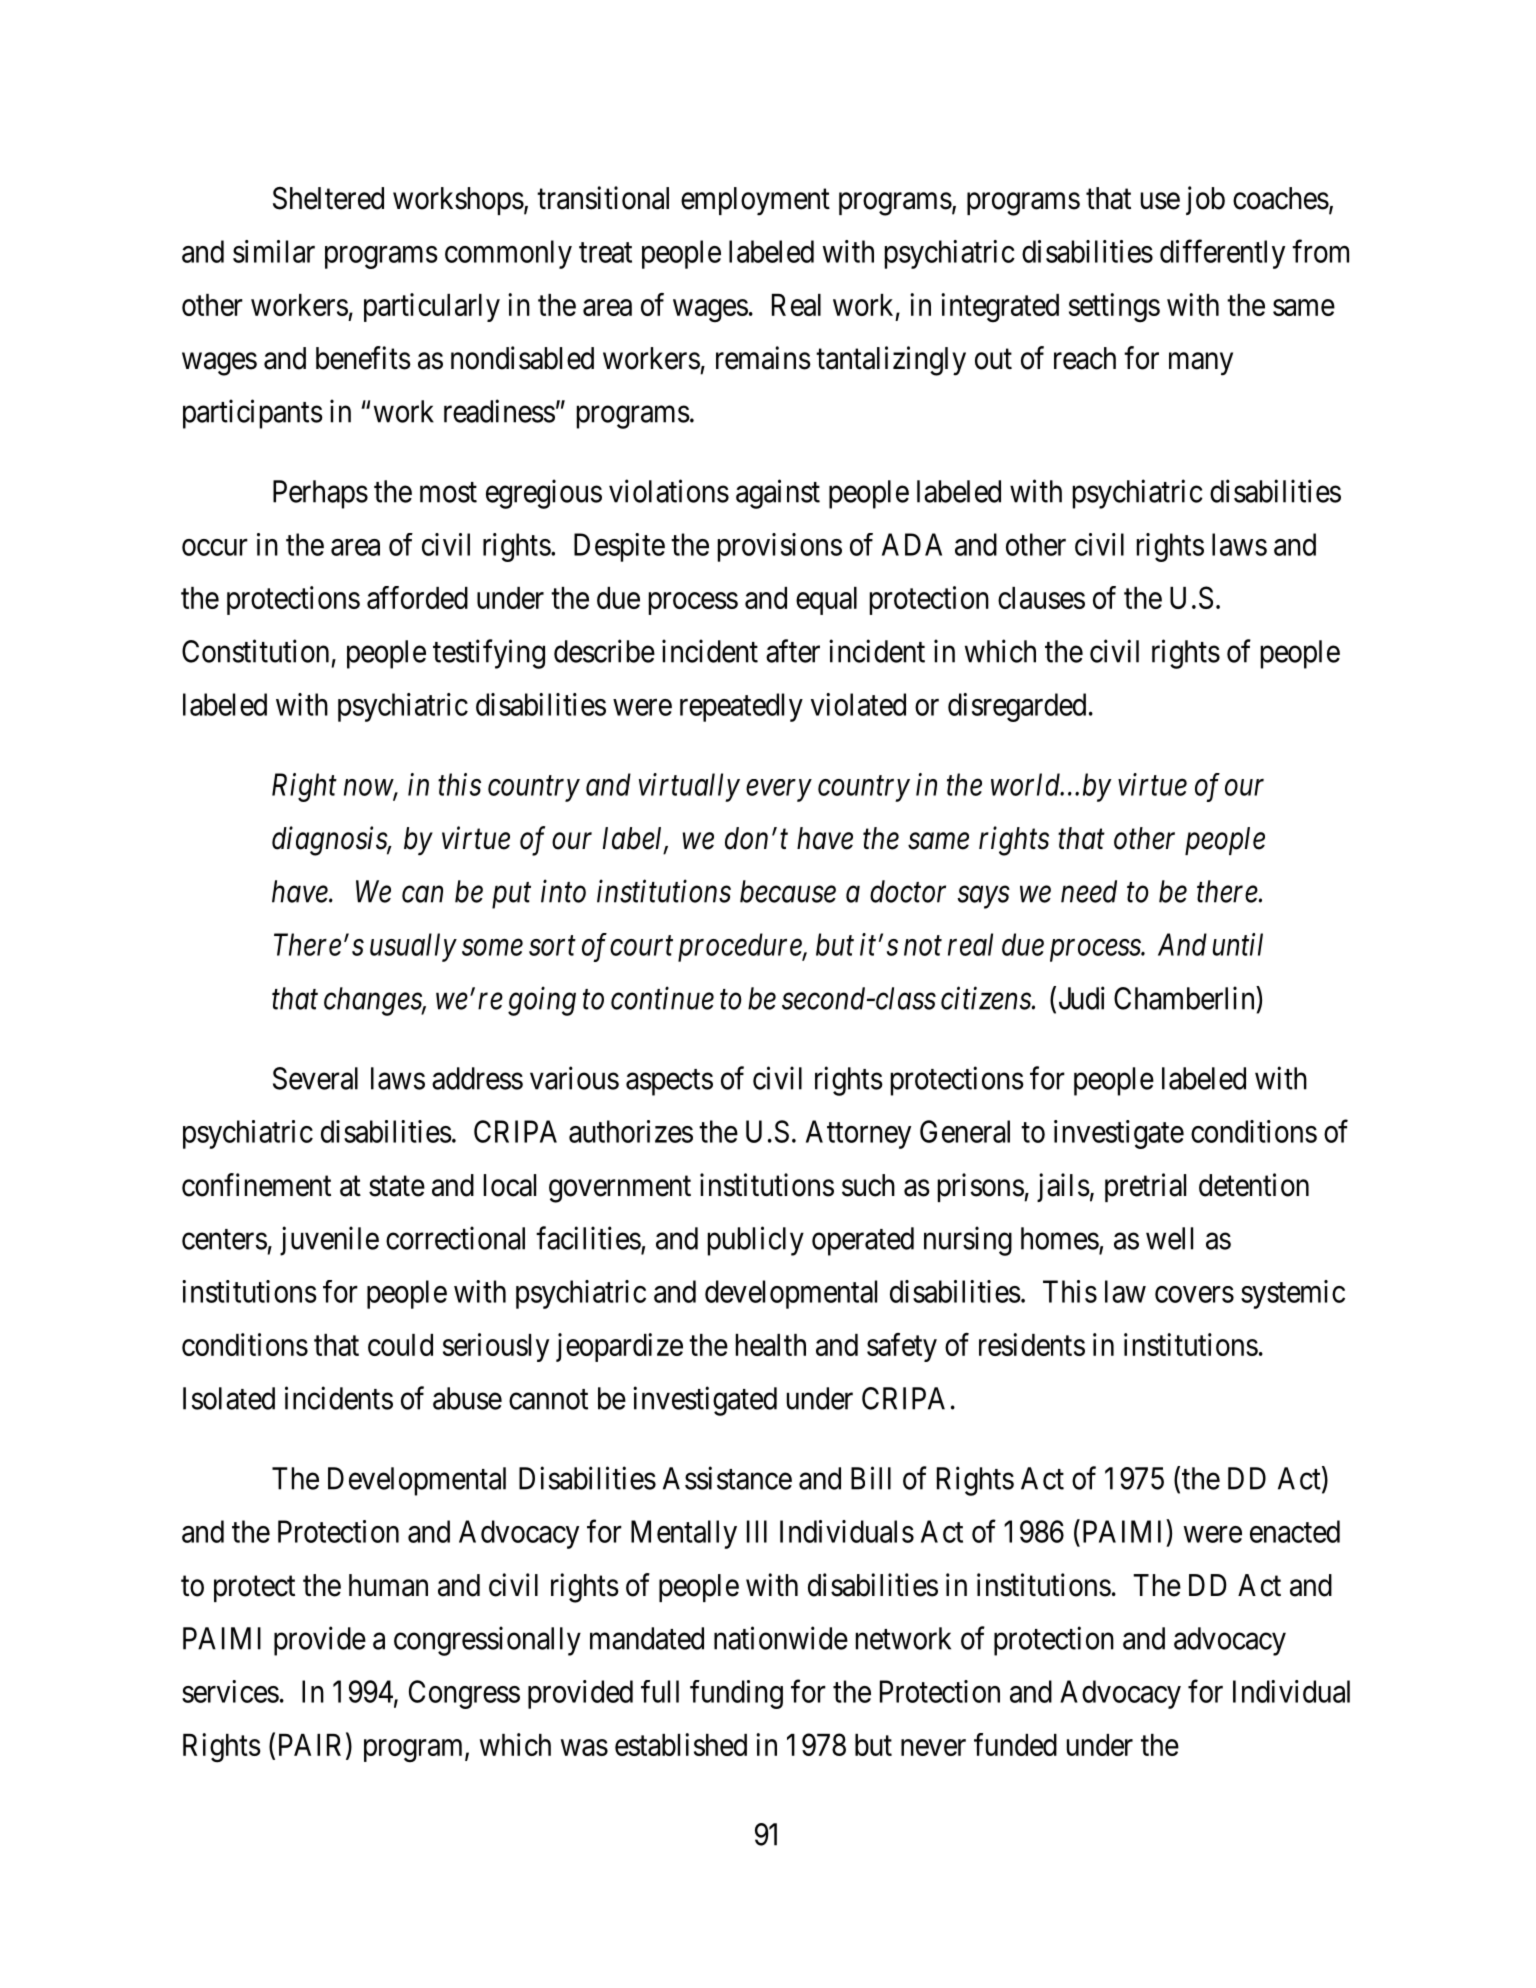  Describe the element at coordinates (1169, 1238) in the page. I see `well` at that location.
